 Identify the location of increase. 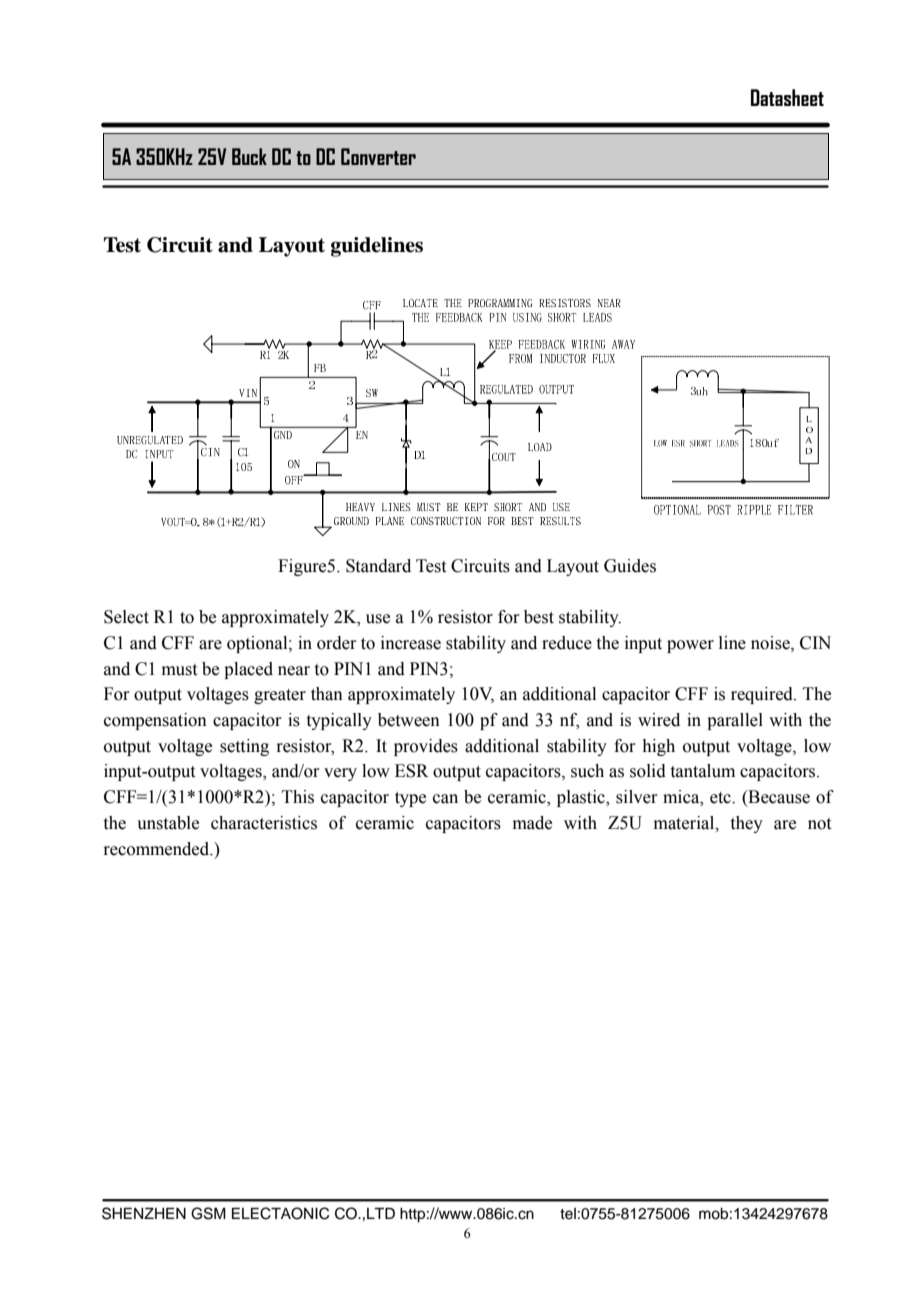
(411, 643).
